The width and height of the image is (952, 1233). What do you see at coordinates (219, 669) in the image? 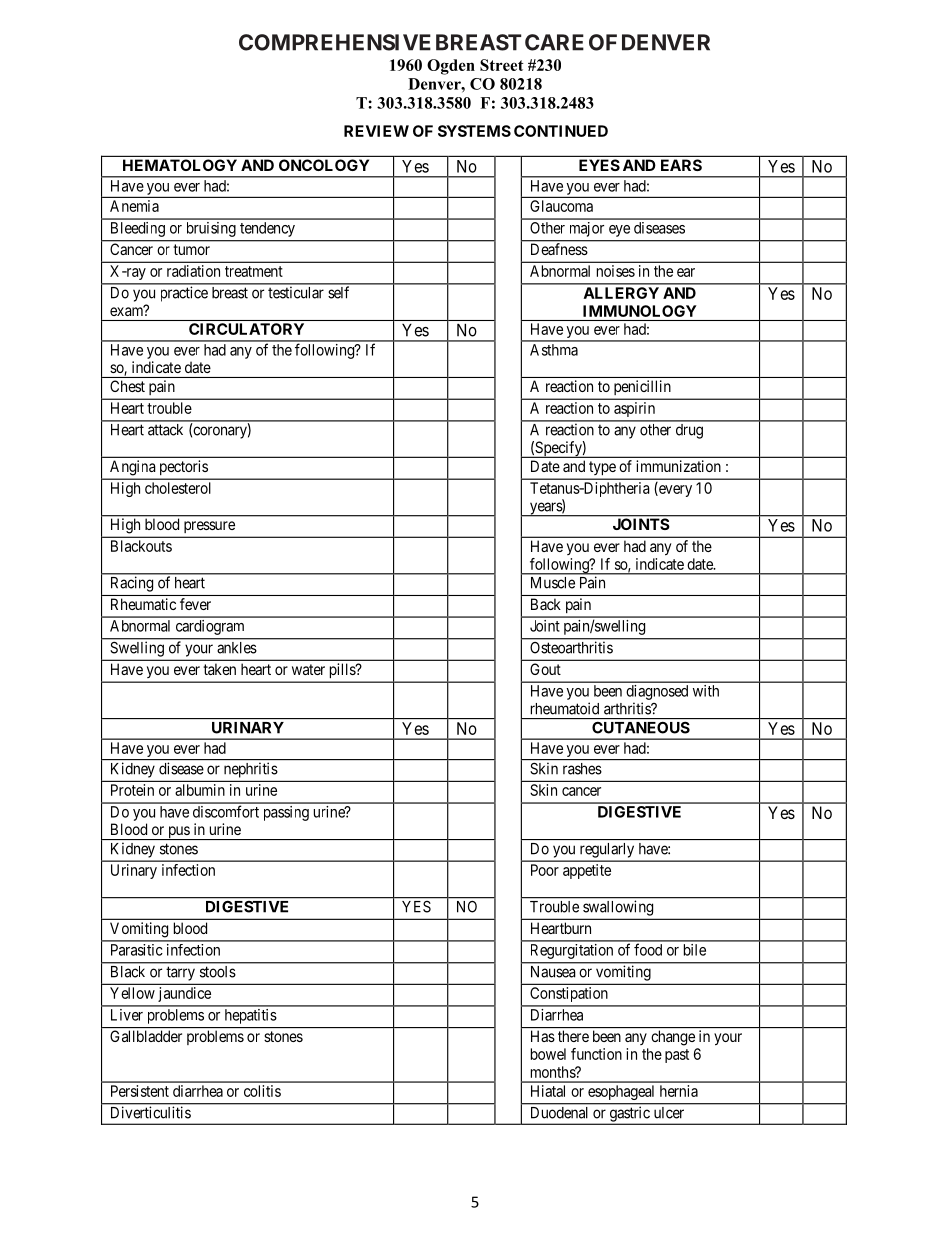
I see `taken` at bounding box center [219, 669].
